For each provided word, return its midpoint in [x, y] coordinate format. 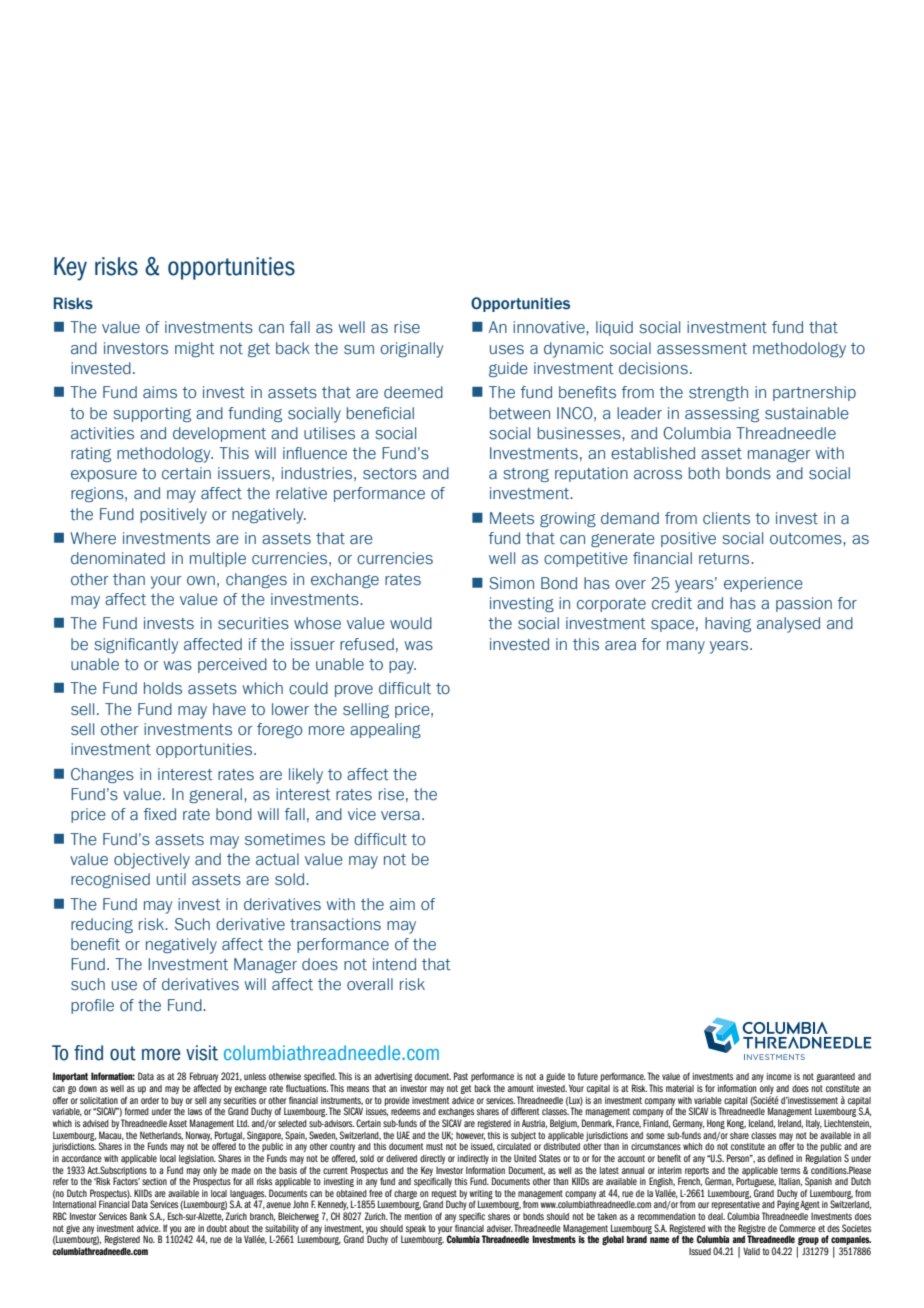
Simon [511, 583]
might [195, 349]
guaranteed [836, 1077]
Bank [138, 1216]
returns [725, 559]
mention [418, 1216]
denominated [118, 558]
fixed [160, 814]
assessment [702, 349]
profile [92, 1006]
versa [400, 816]
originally [412, 350]
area [620, 646]
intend [394, 964]
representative [736, 1207]
